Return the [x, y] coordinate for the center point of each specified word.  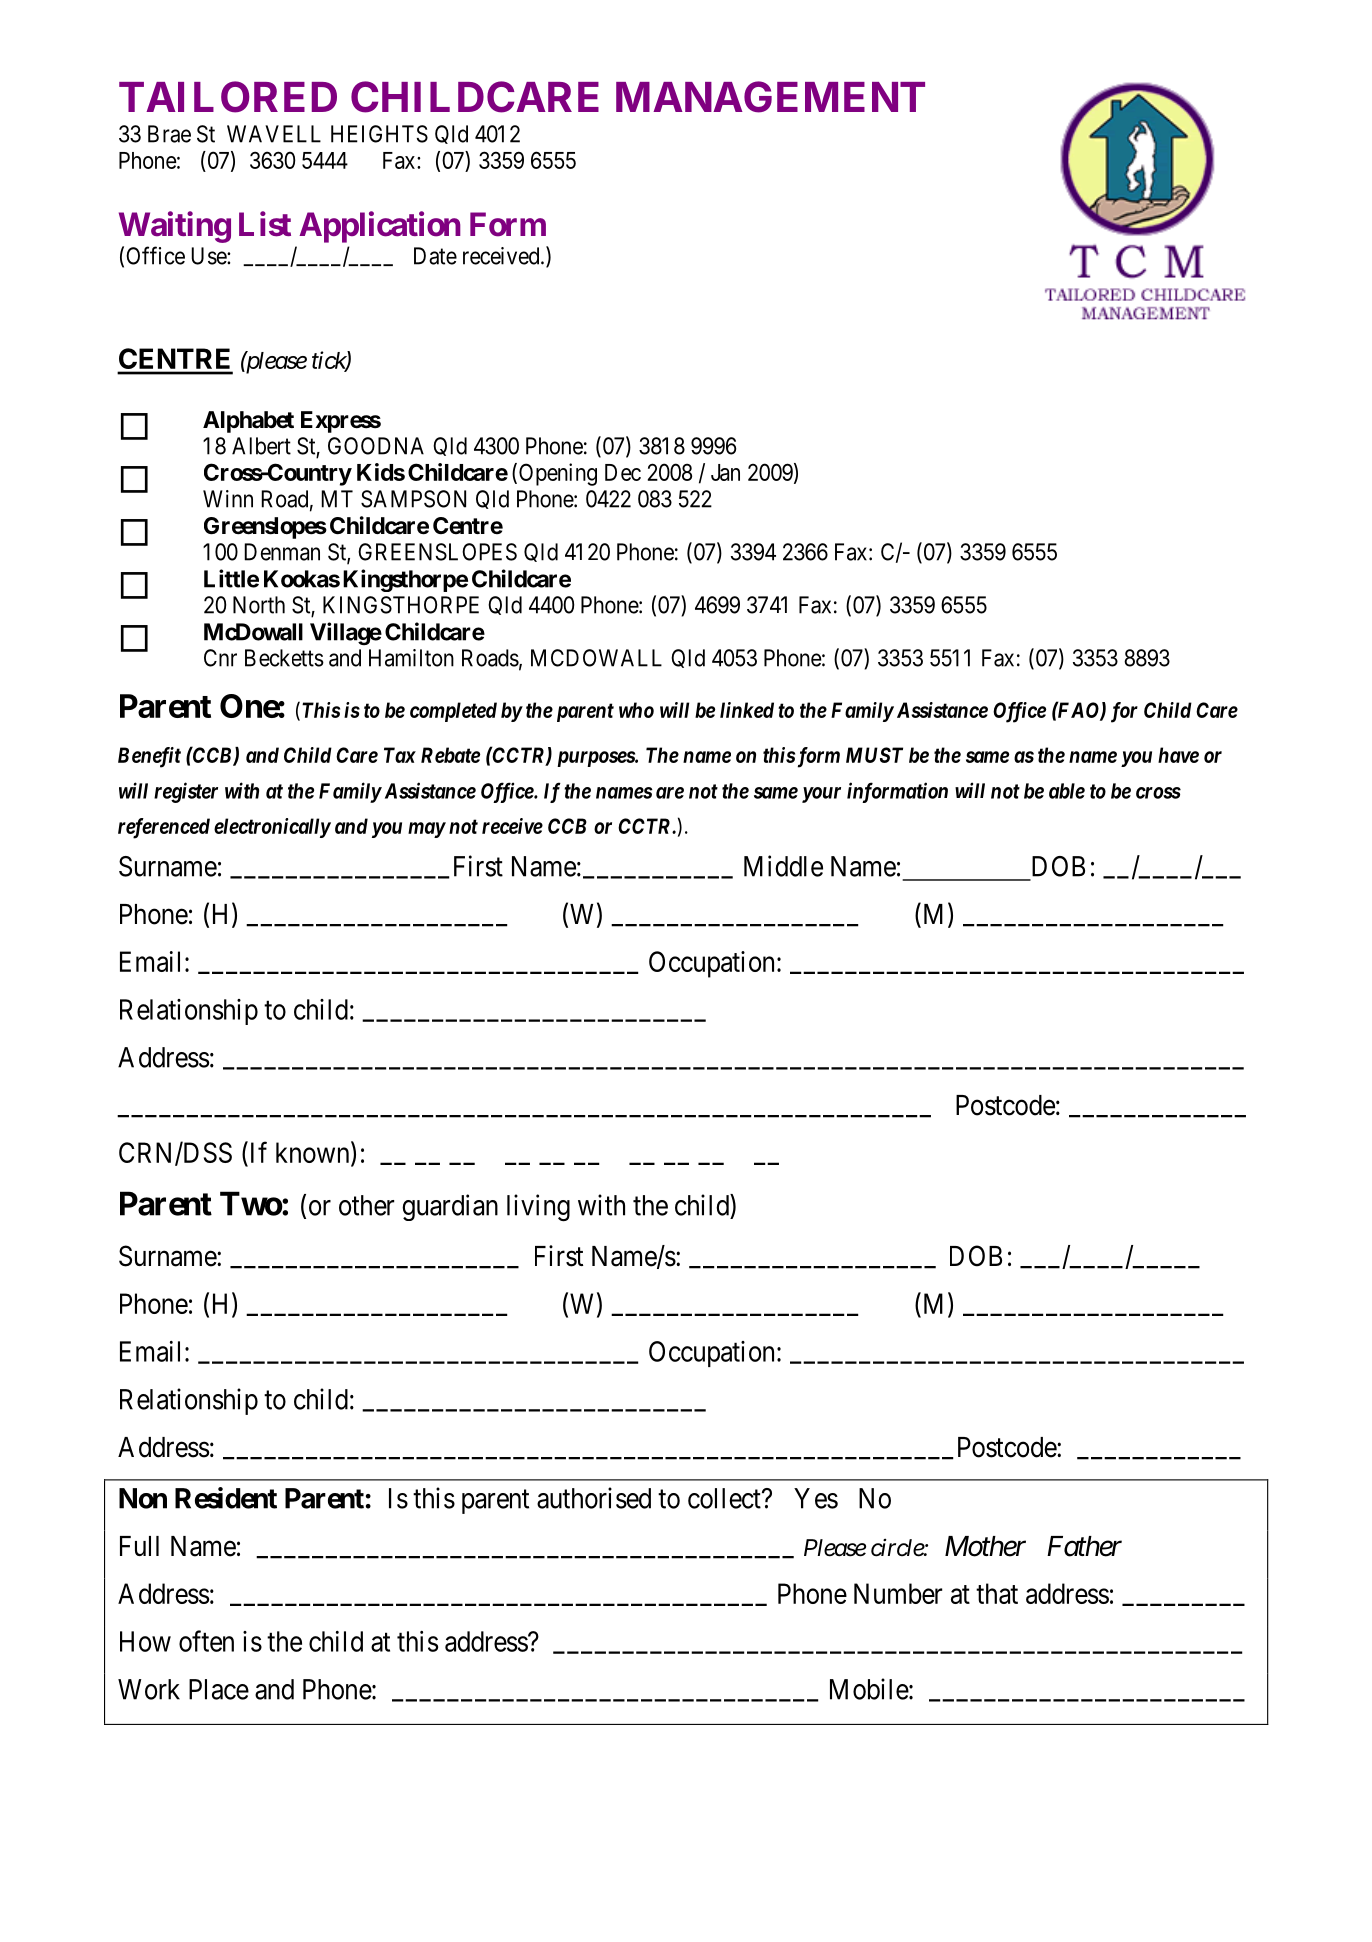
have [1178, 755]
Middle [783, 866]
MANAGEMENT [770, 97]
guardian [450, 1207]
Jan [725, 472]
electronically [272, 828]
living [538, 1207]
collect [725, 1498]
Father [1084, 1546]
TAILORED [228, 97]
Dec [623, 472]
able [1067, 791]
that [997, 1593]
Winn [228, 499]
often [206, 1641]
